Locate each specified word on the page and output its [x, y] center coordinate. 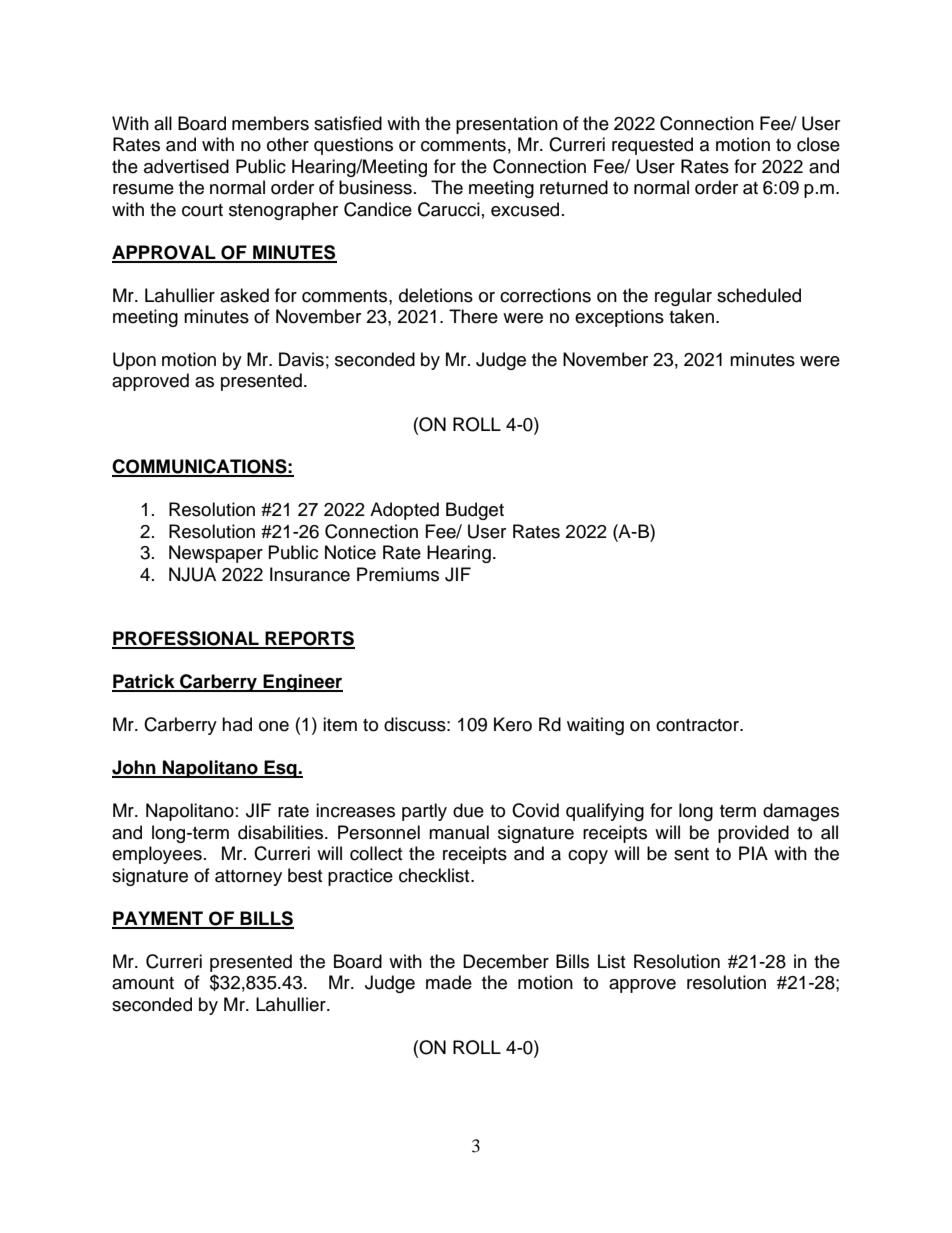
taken [691, 316]
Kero [513, 724]
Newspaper [216, 554]
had [237, 724]
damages [801, 812]
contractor [698, 725]
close [818, 144]
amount [143, 983]
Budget [475, 511]
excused [525, 209]
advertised [186, 166]
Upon [134, 361]
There [473, 316]
